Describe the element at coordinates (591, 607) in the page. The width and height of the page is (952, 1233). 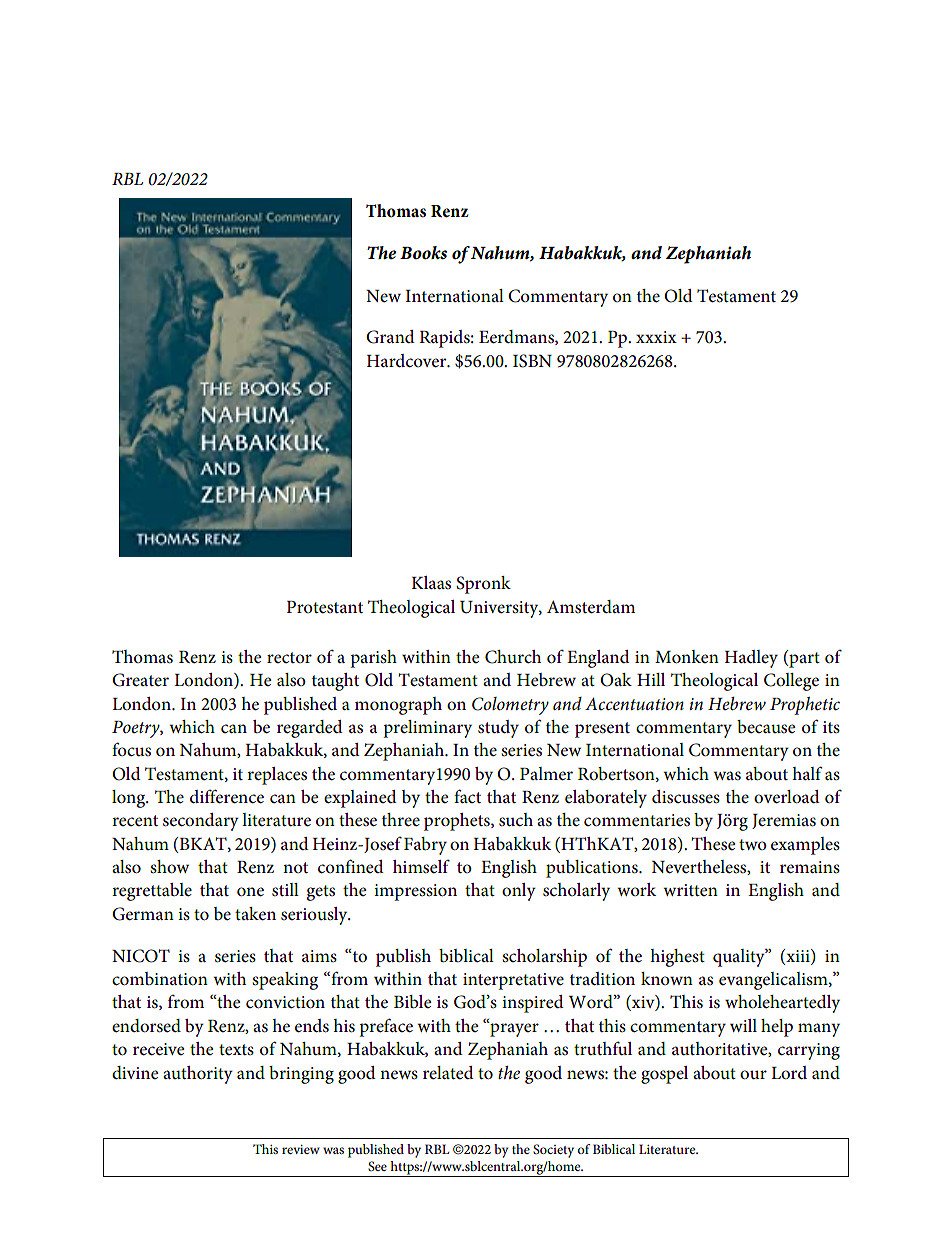
I see `Amsterdam` at that location.
